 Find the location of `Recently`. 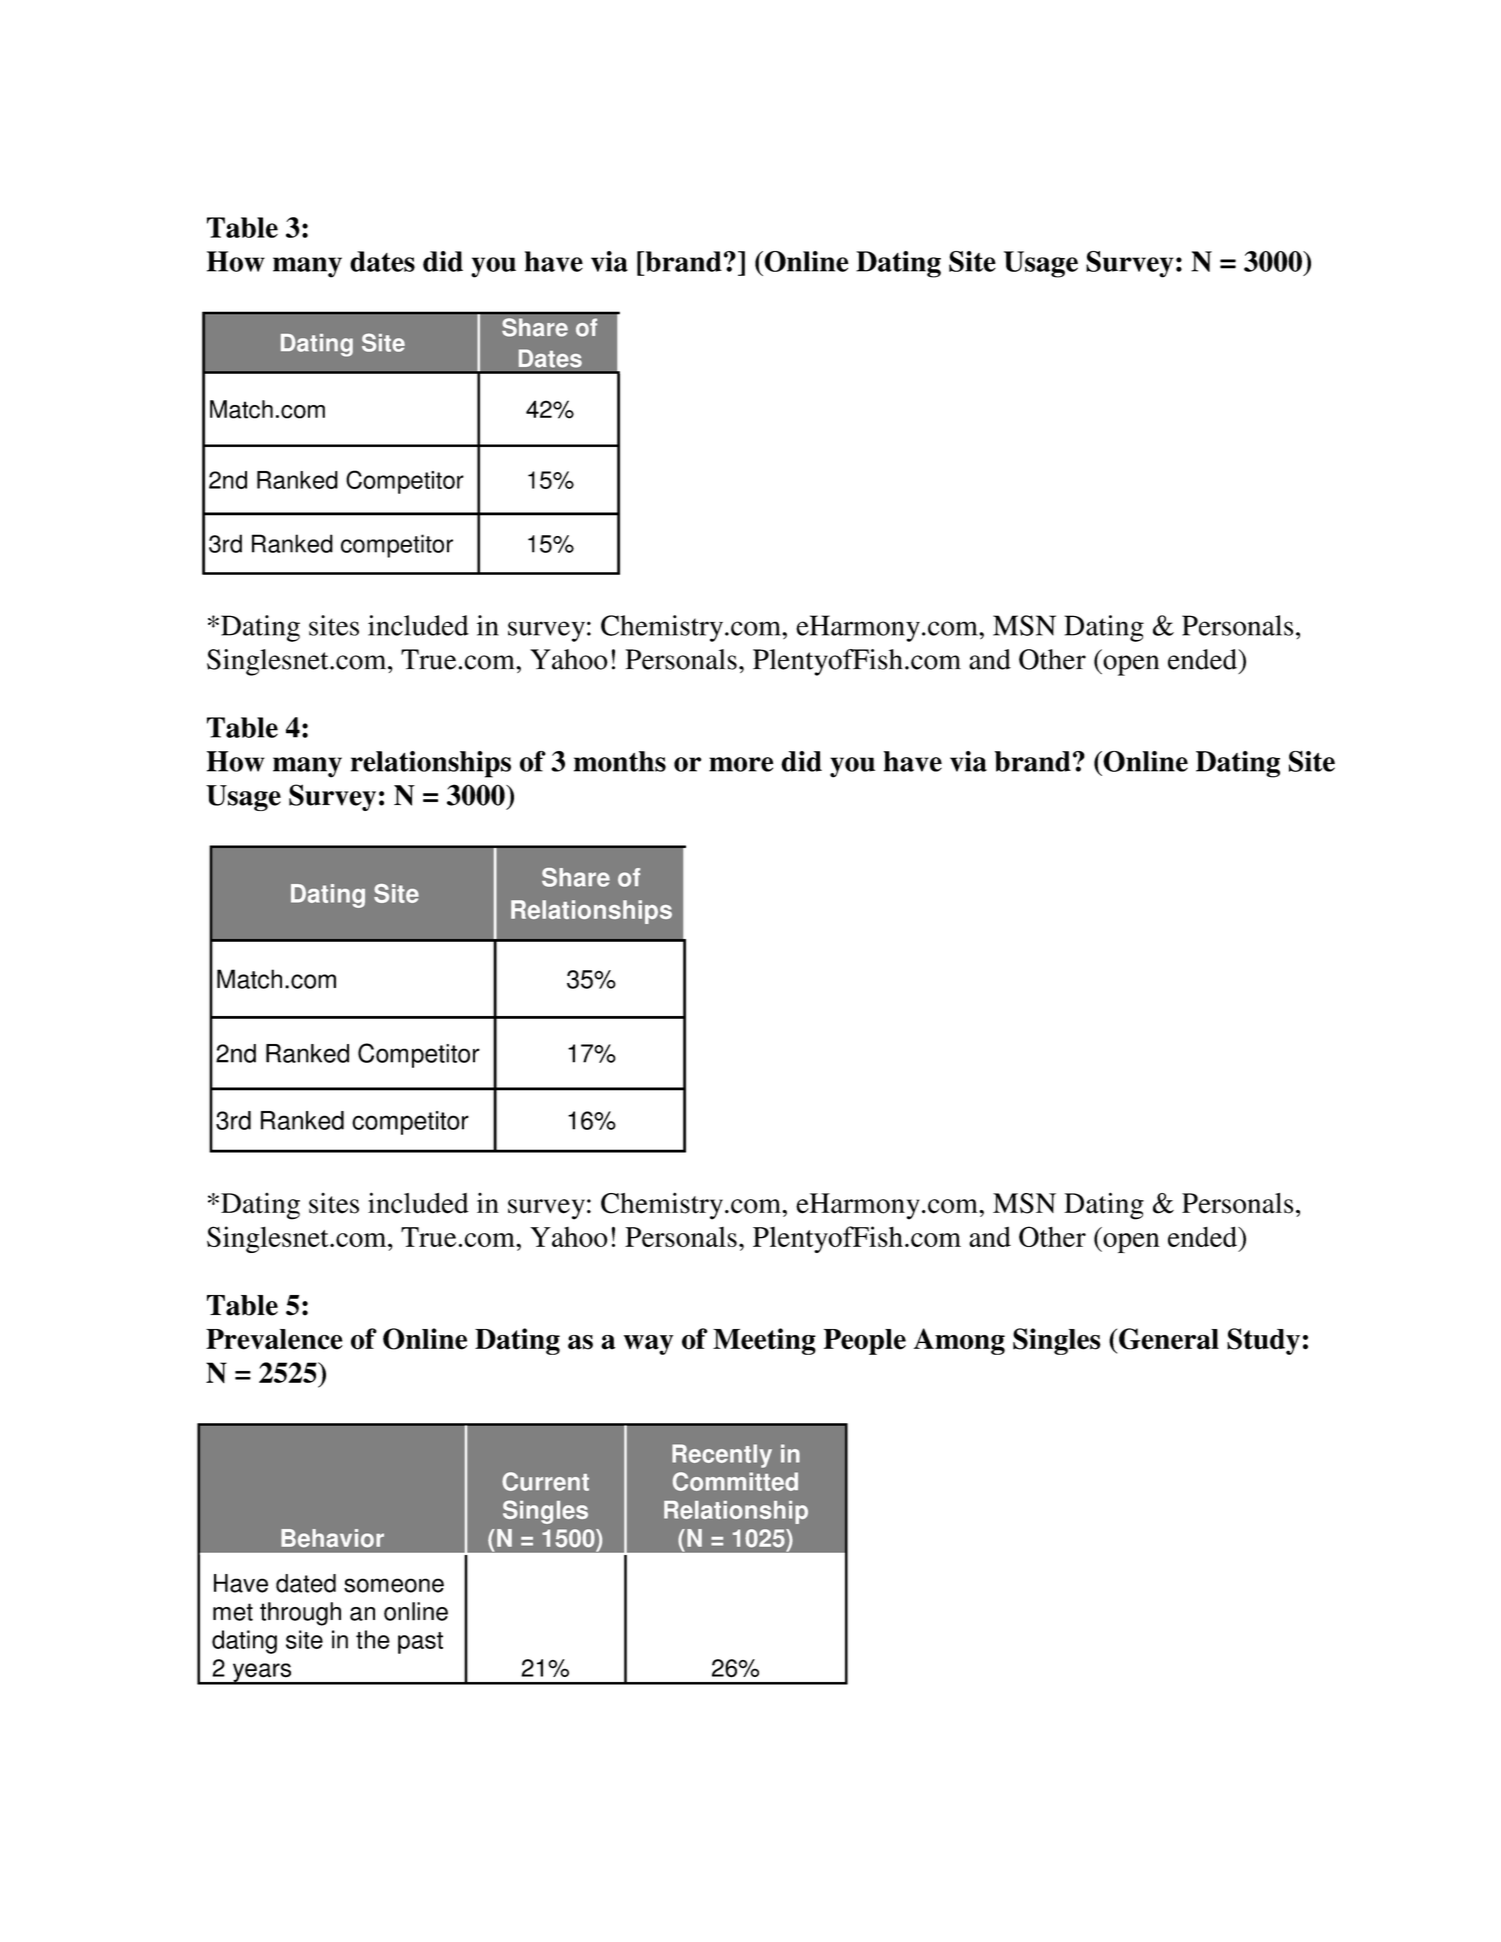

Recently is located at coordinates (722, 1456).
